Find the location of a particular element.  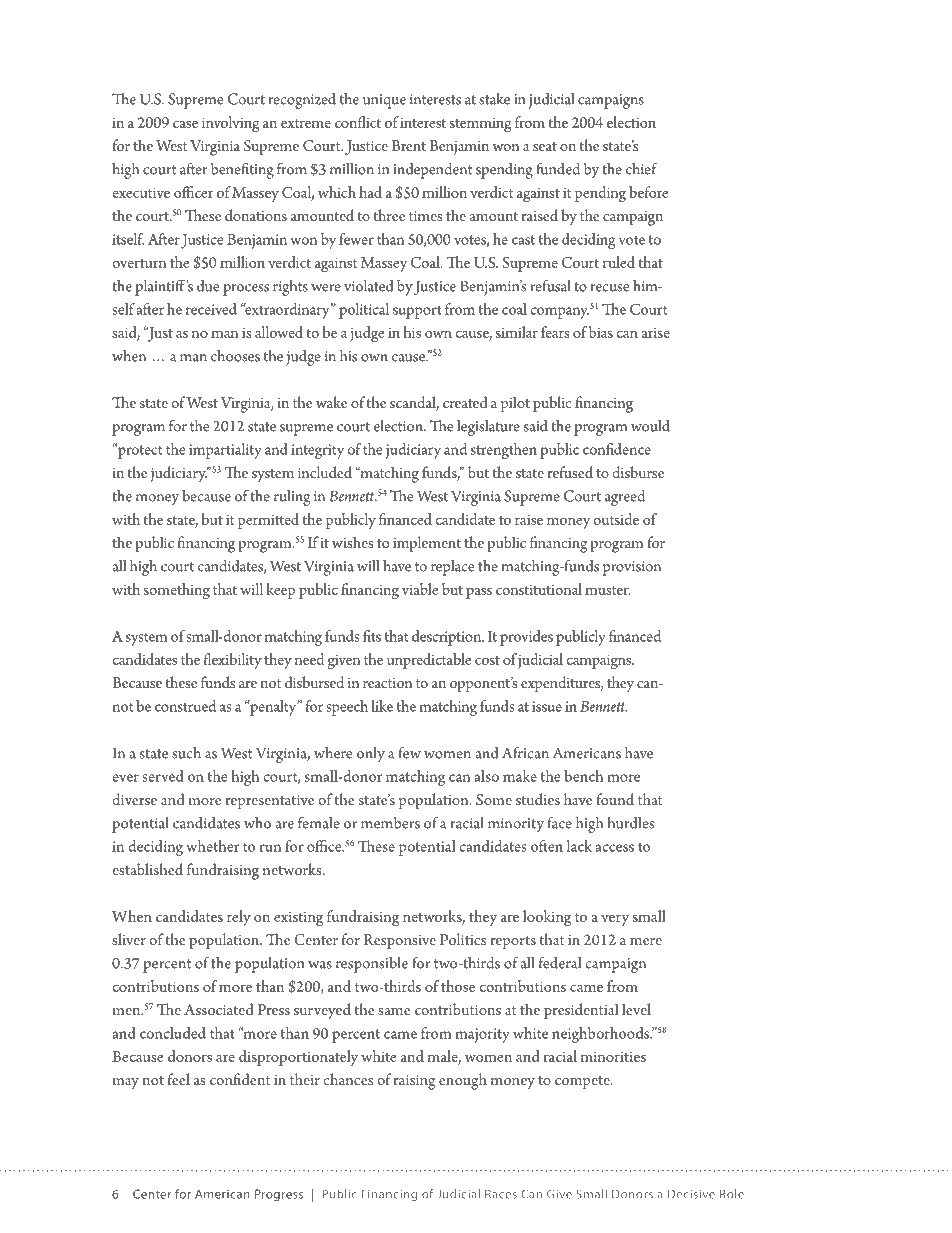

Races is located at coordinates (501, 1194).
